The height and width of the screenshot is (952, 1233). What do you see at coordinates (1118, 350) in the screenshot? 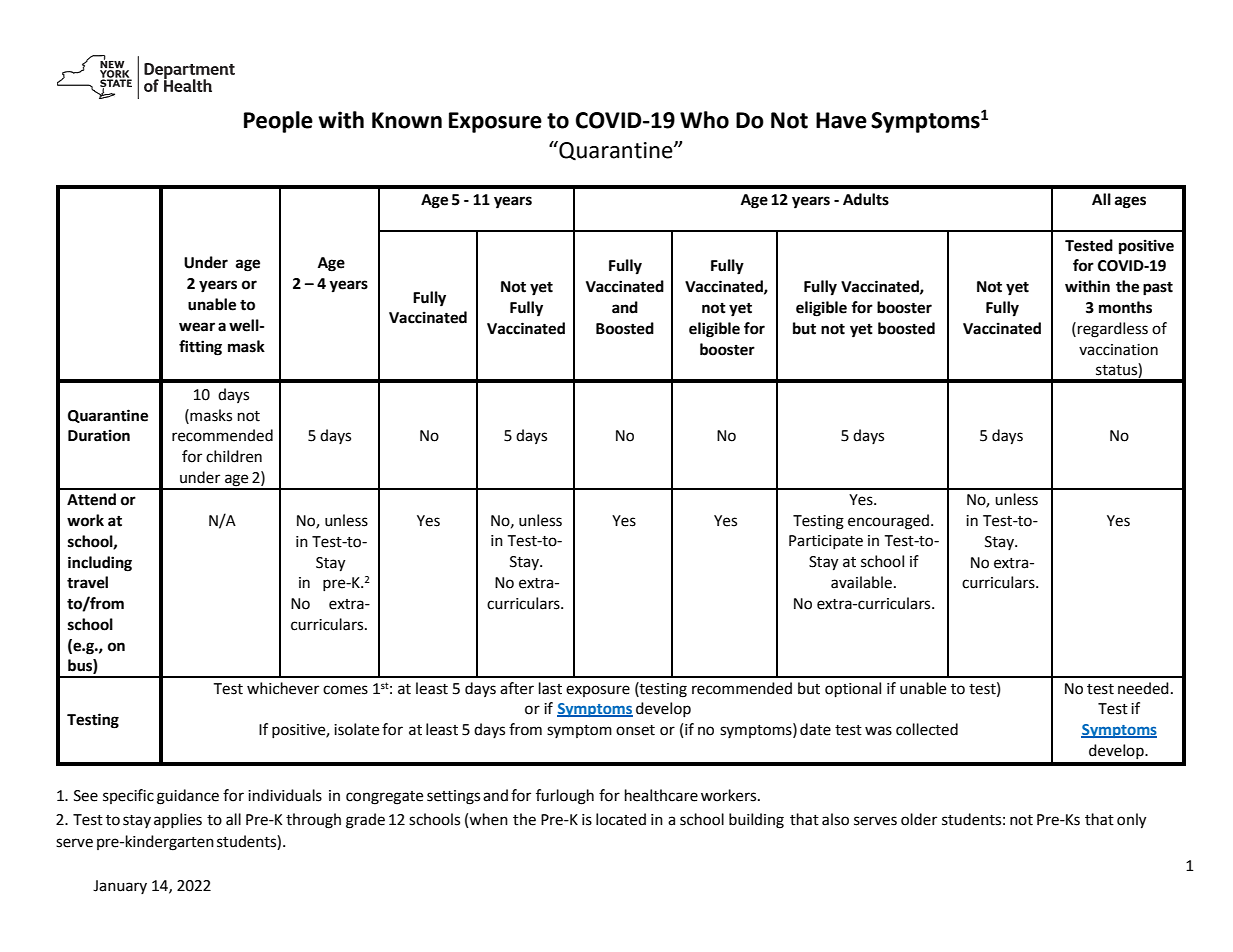
I see `vaccination` at bounding box center [1118, 350].
